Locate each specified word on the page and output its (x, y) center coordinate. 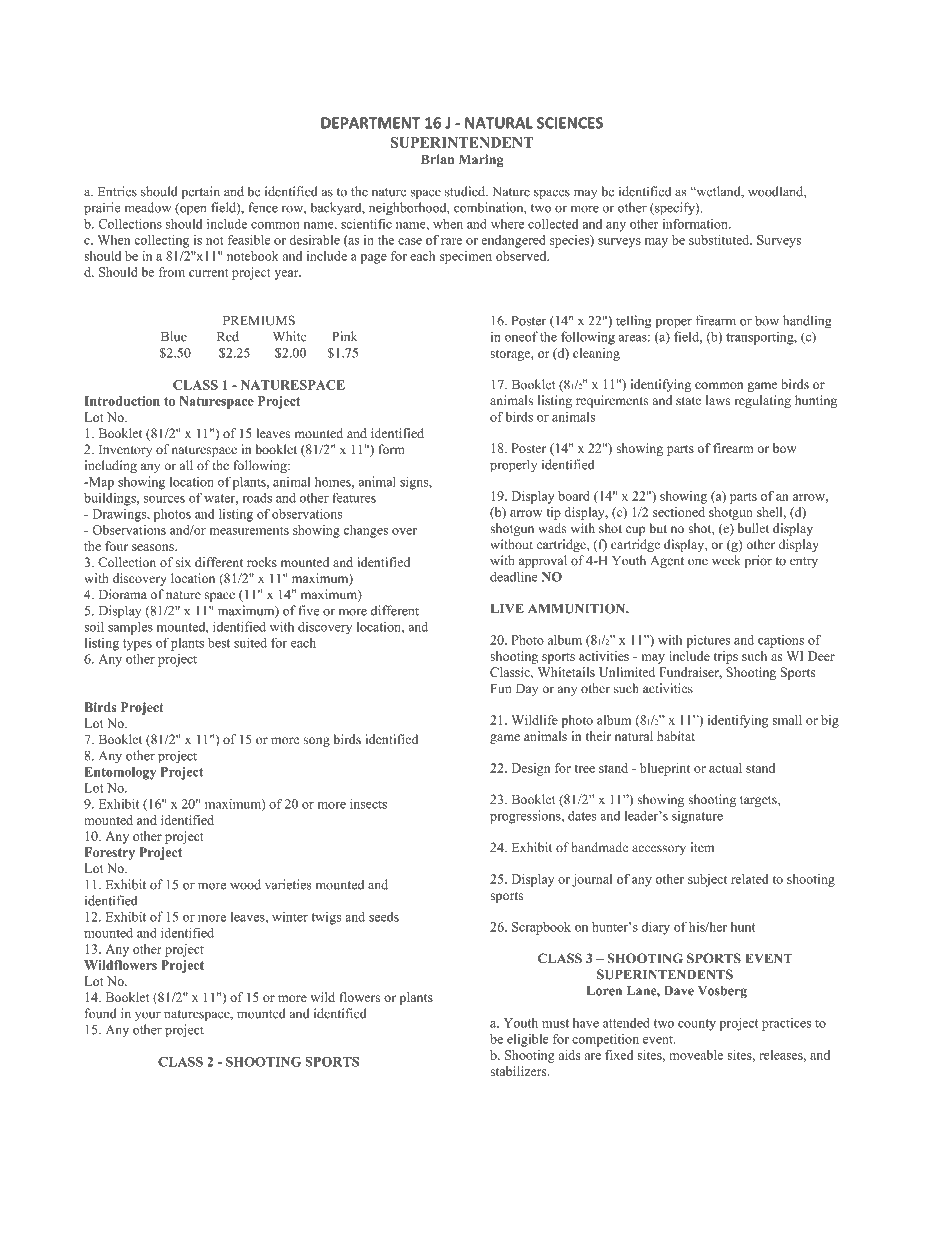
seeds (384, 916)
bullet (753, 528)
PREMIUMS (259, 320)
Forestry (110, 853)
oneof (521, 336)
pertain (200, 192)
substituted (720, 240)
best (219, 642)
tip (553, 513)
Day (527, 690)
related (750, 879)
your (148, 1016)
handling (807, 322)
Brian (437, 159)
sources (164, 499)
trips (726, 657)
